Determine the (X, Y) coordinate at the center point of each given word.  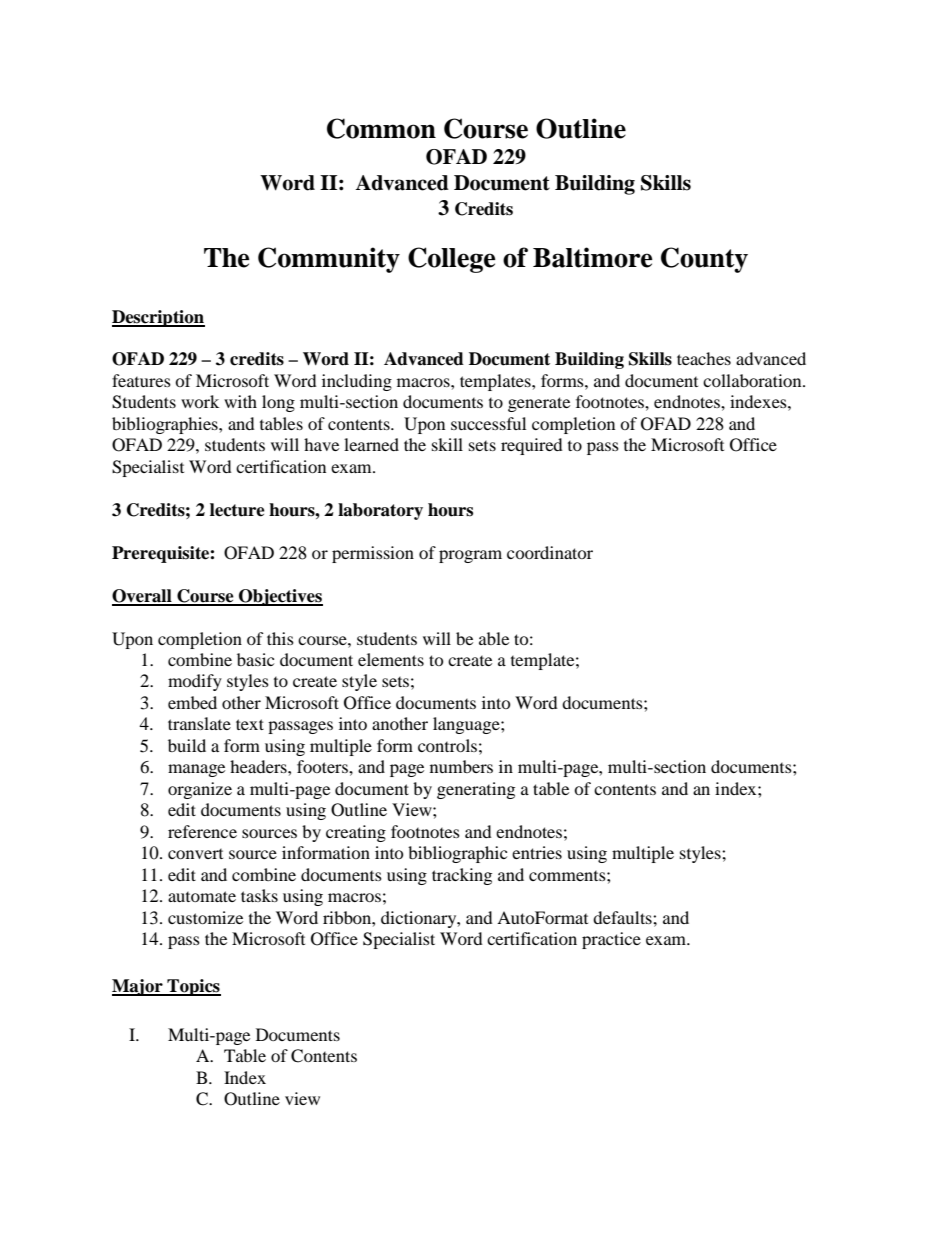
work (200, 401)
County (704, 260)
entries (537, 852)
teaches (704, 358)
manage (196, 770)
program (470, 556)
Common (381, 128)
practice (611, 940)
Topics (193, 987)
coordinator (550, 552)
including (357, 382)
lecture (237, 510)
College (452, 260)
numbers (461, 766)
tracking (462, 876)
